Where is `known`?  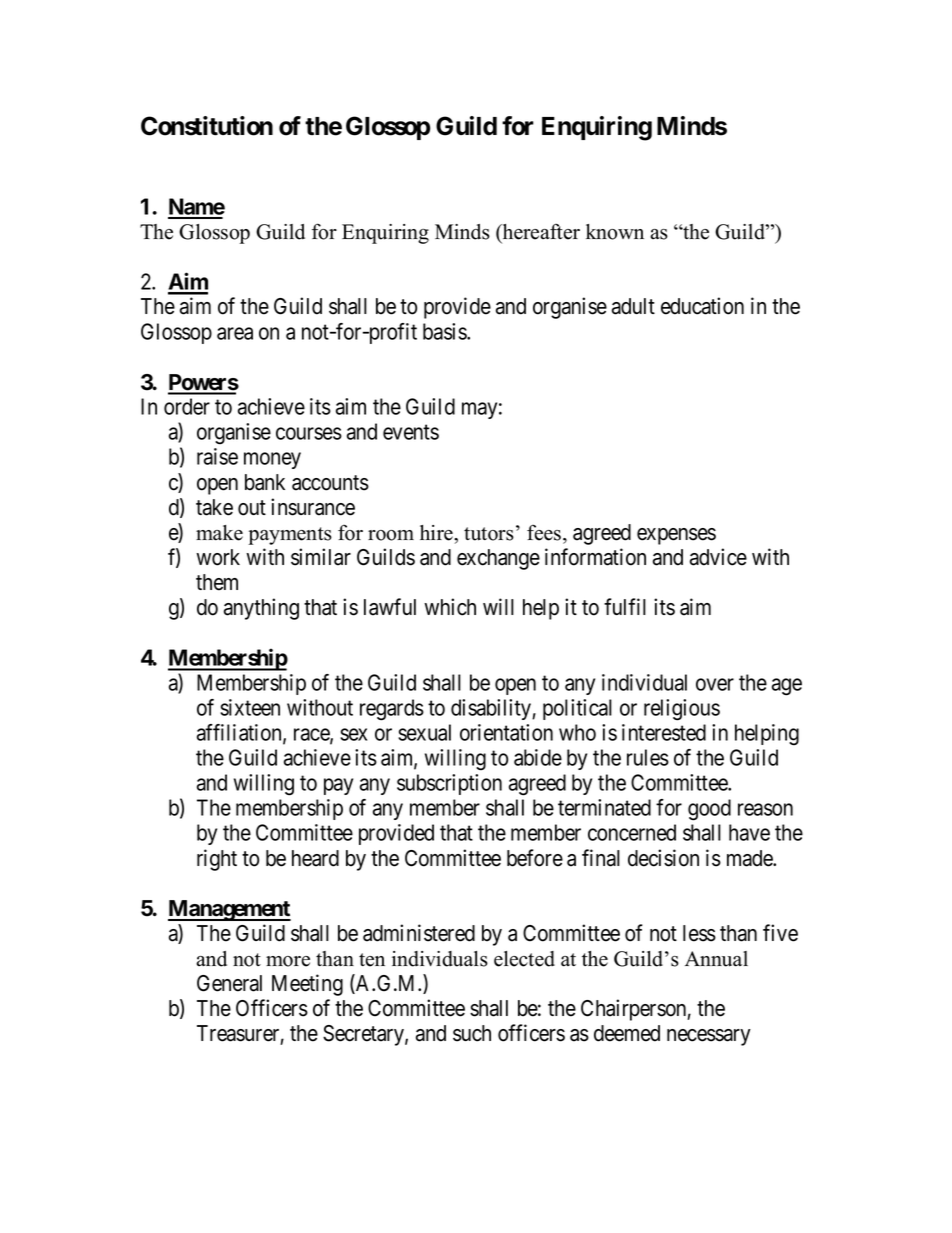 known is located at coordinates (615, 232).
